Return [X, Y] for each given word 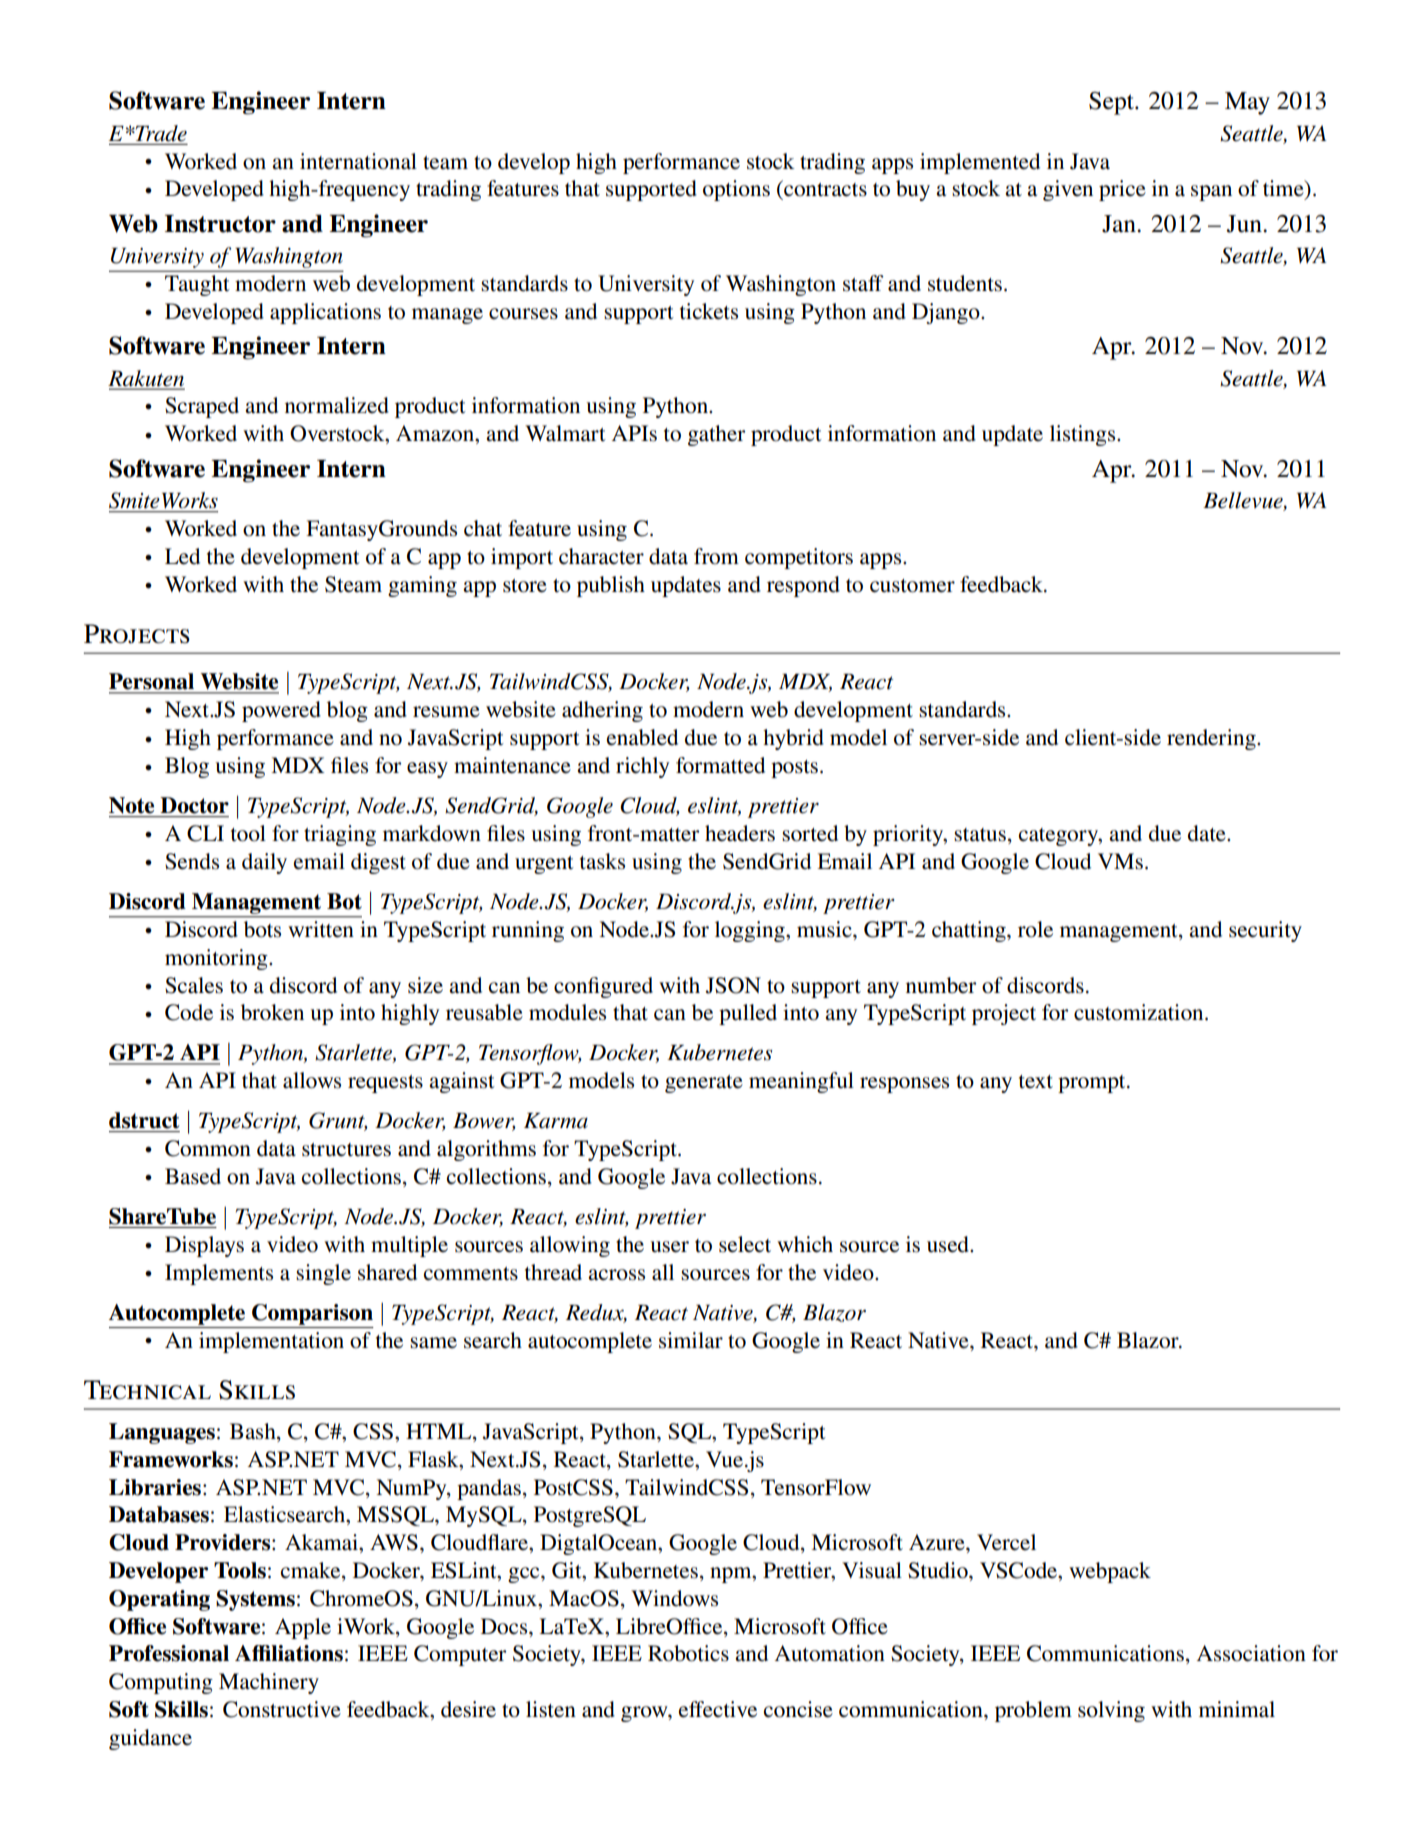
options [736, 190]
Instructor [220, 224]
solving [1111, 1711]
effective [718, 1709]
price [1122, 190]
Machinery [269, 1683]
